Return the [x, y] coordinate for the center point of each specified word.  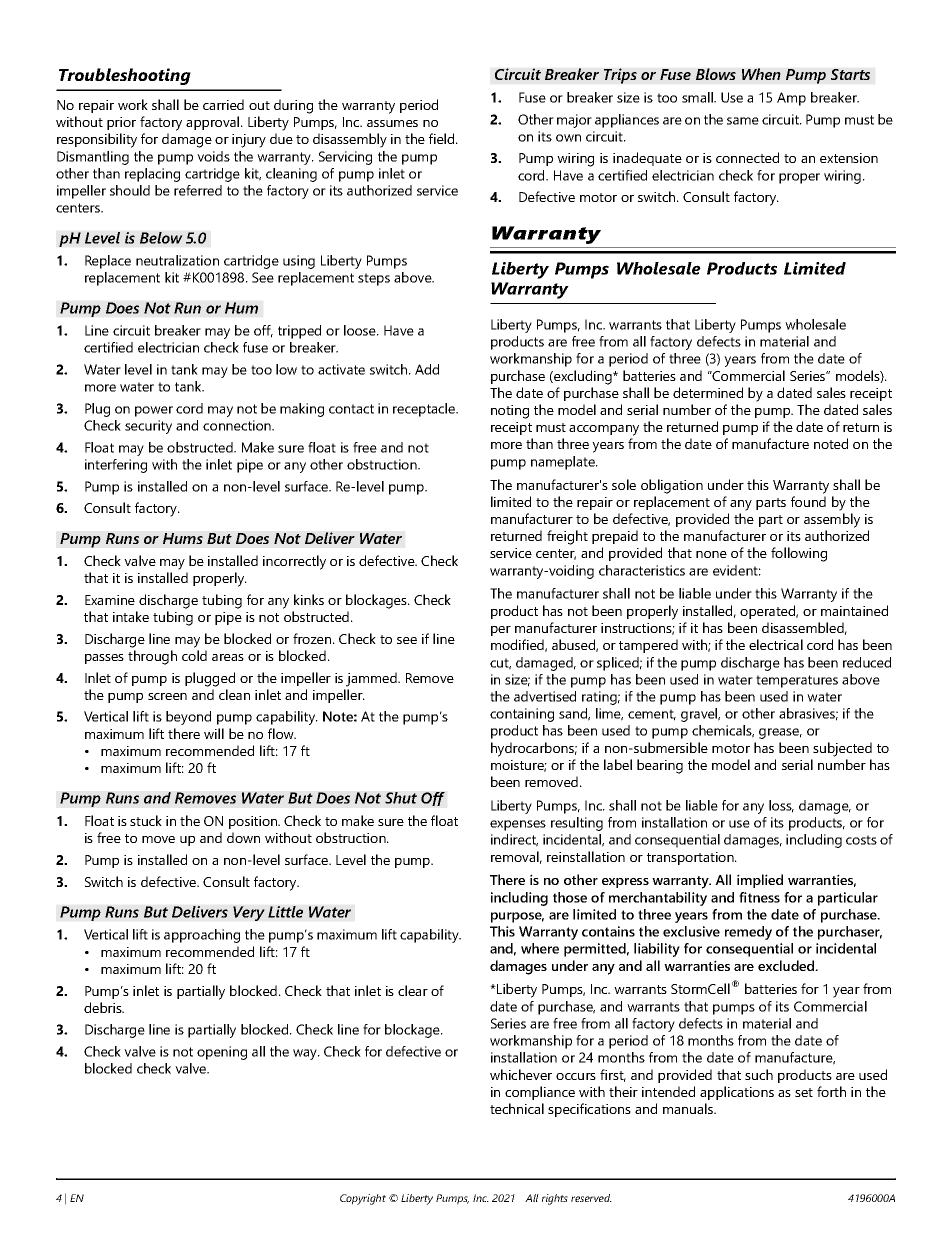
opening [222, 1053]
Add [427, 369]
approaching [202, 936]
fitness [759, 897]
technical [517, 1108]
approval [214, 123]
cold [194, 655]
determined [708, 392]
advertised [545, 696]
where [540, 948]
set [804, 1092]
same [743, 121]
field [443, 138]
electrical [776, 644]
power [154, 411]
